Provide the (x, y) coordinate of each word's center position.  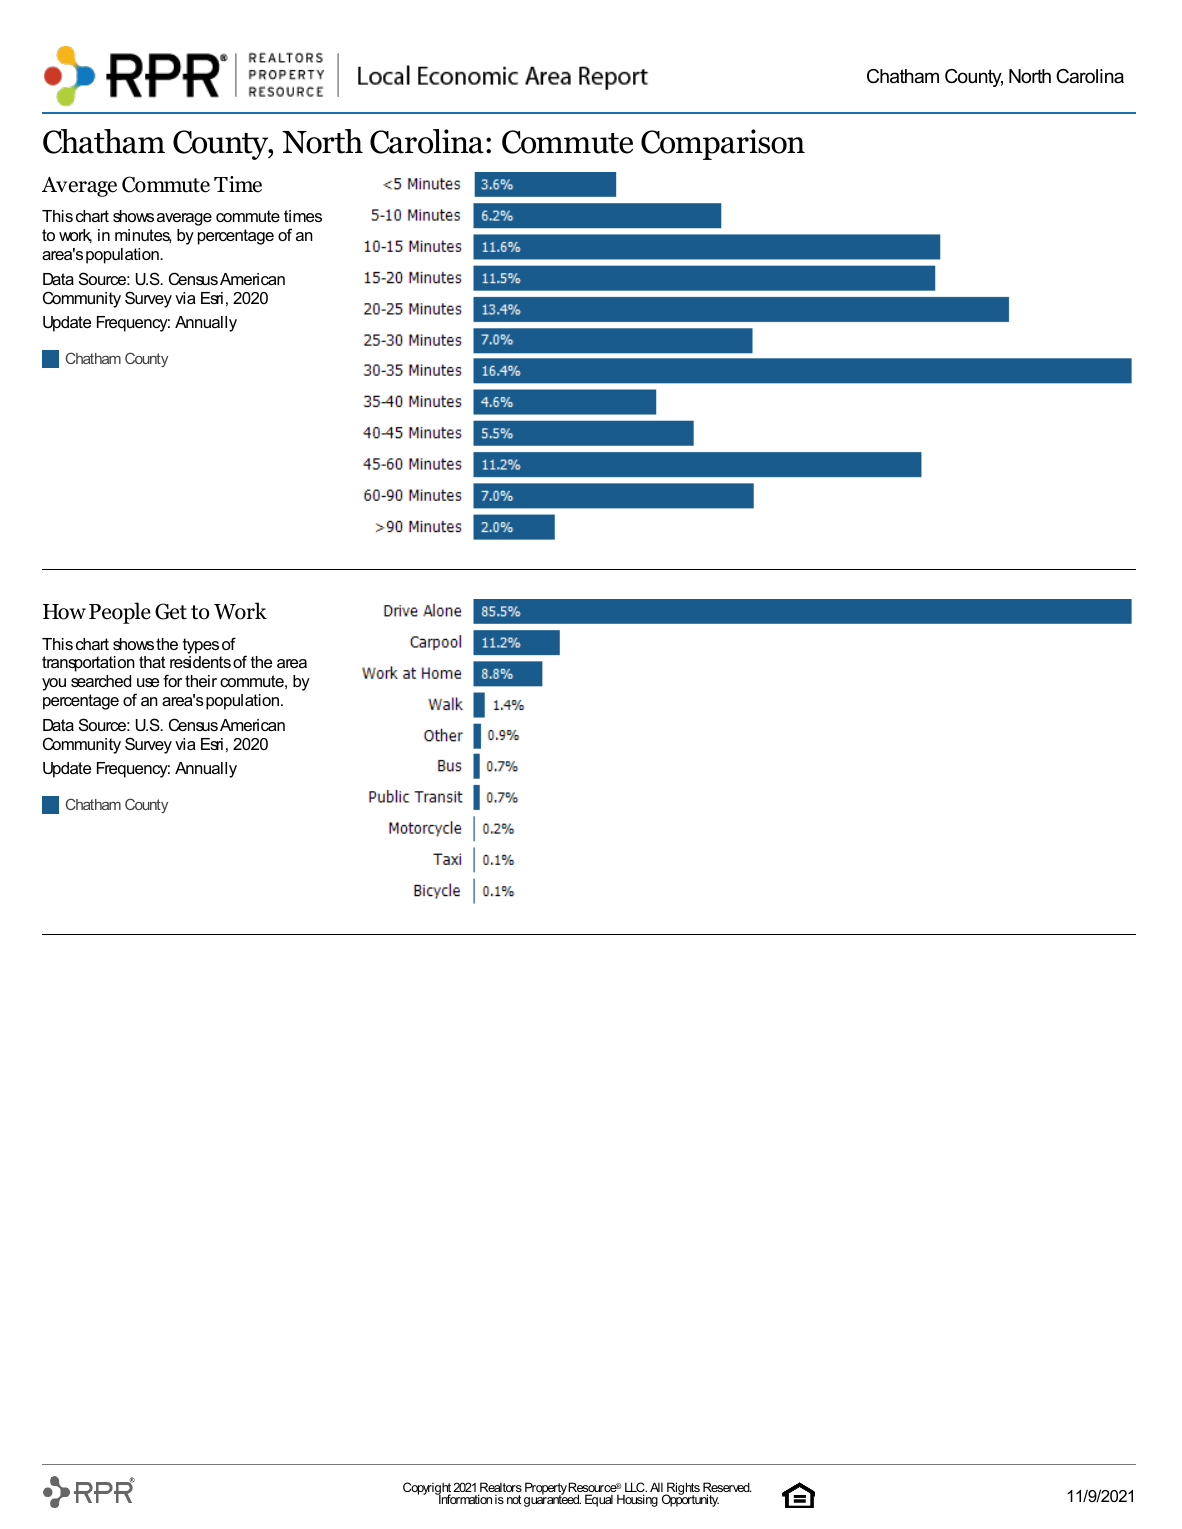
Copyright (428, 1490)
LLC (636, 1488)
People (120, 613)
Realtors (500, 1488)
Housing (637, 1500)
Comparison (723, 144)
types (201, 646)
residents (200, 662)
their (201, 681)
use (148, 682)
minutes (143, 236)
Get (171, 611)
